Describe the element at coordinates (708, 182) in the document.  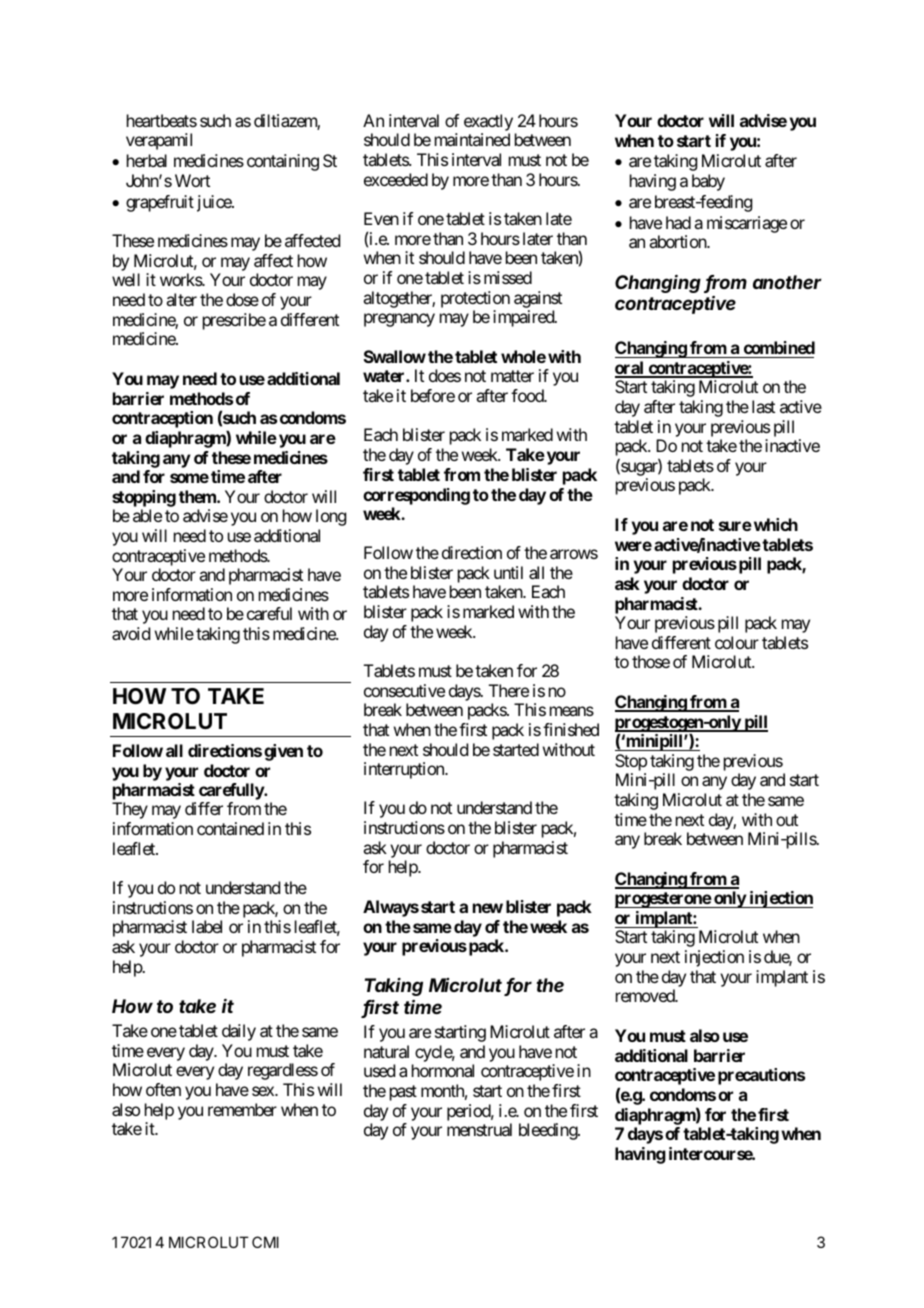
I see `baby` at that location.
